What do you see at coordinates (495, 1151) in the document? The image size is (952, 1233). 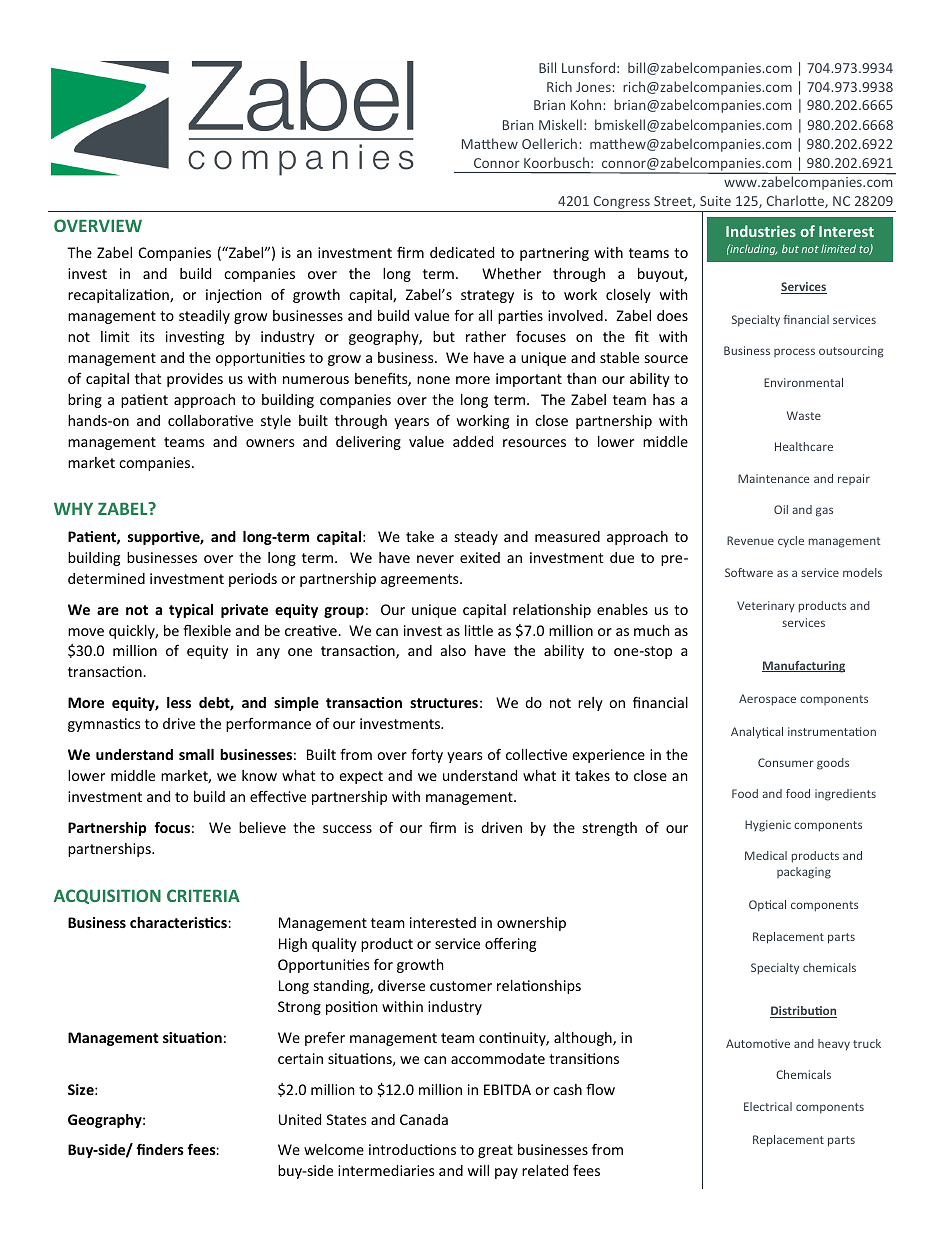 I see `great` at bounding box center [495, 1151].
